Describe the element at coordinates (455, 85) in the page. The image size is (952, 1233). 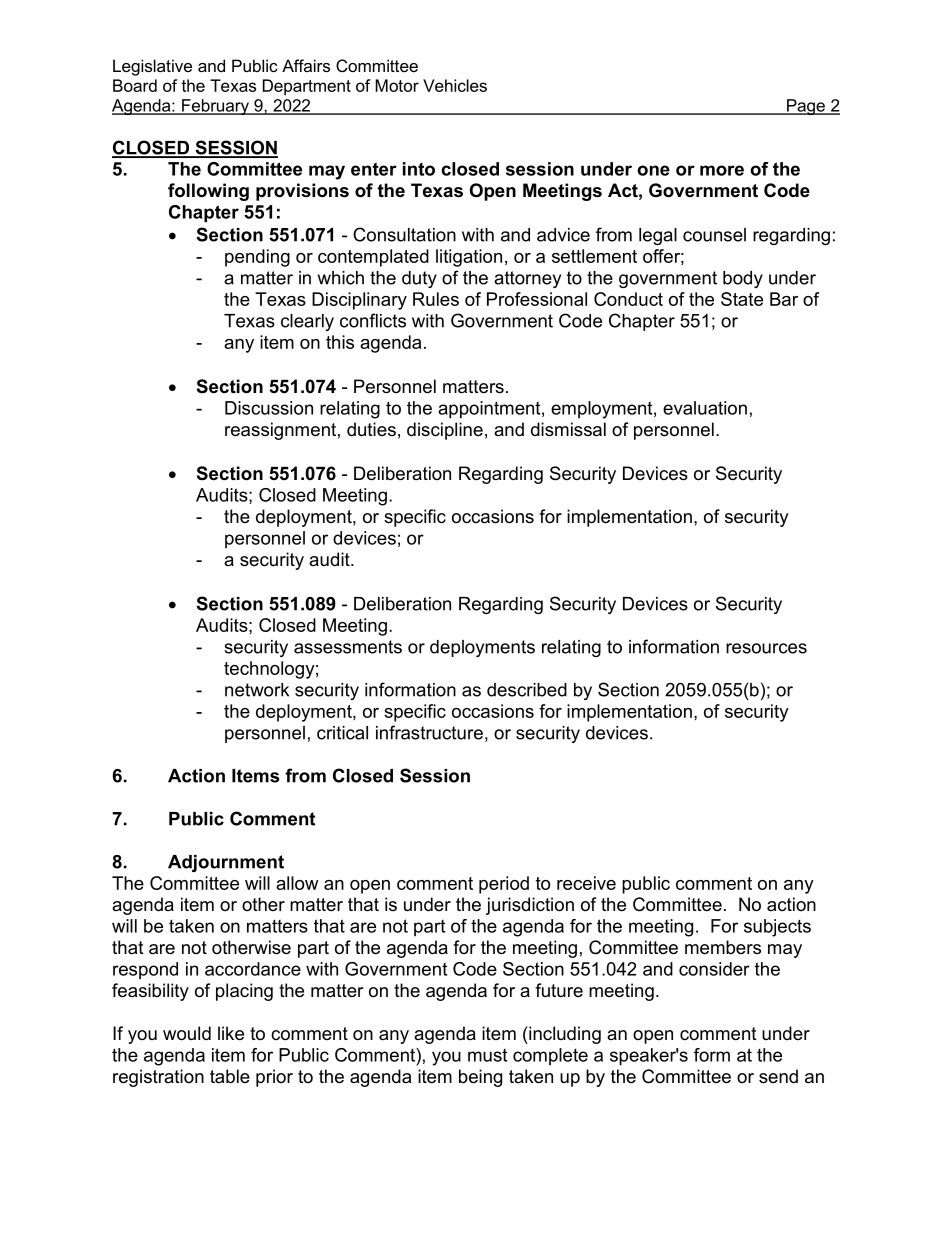
I see `Vehicles` at that location.
